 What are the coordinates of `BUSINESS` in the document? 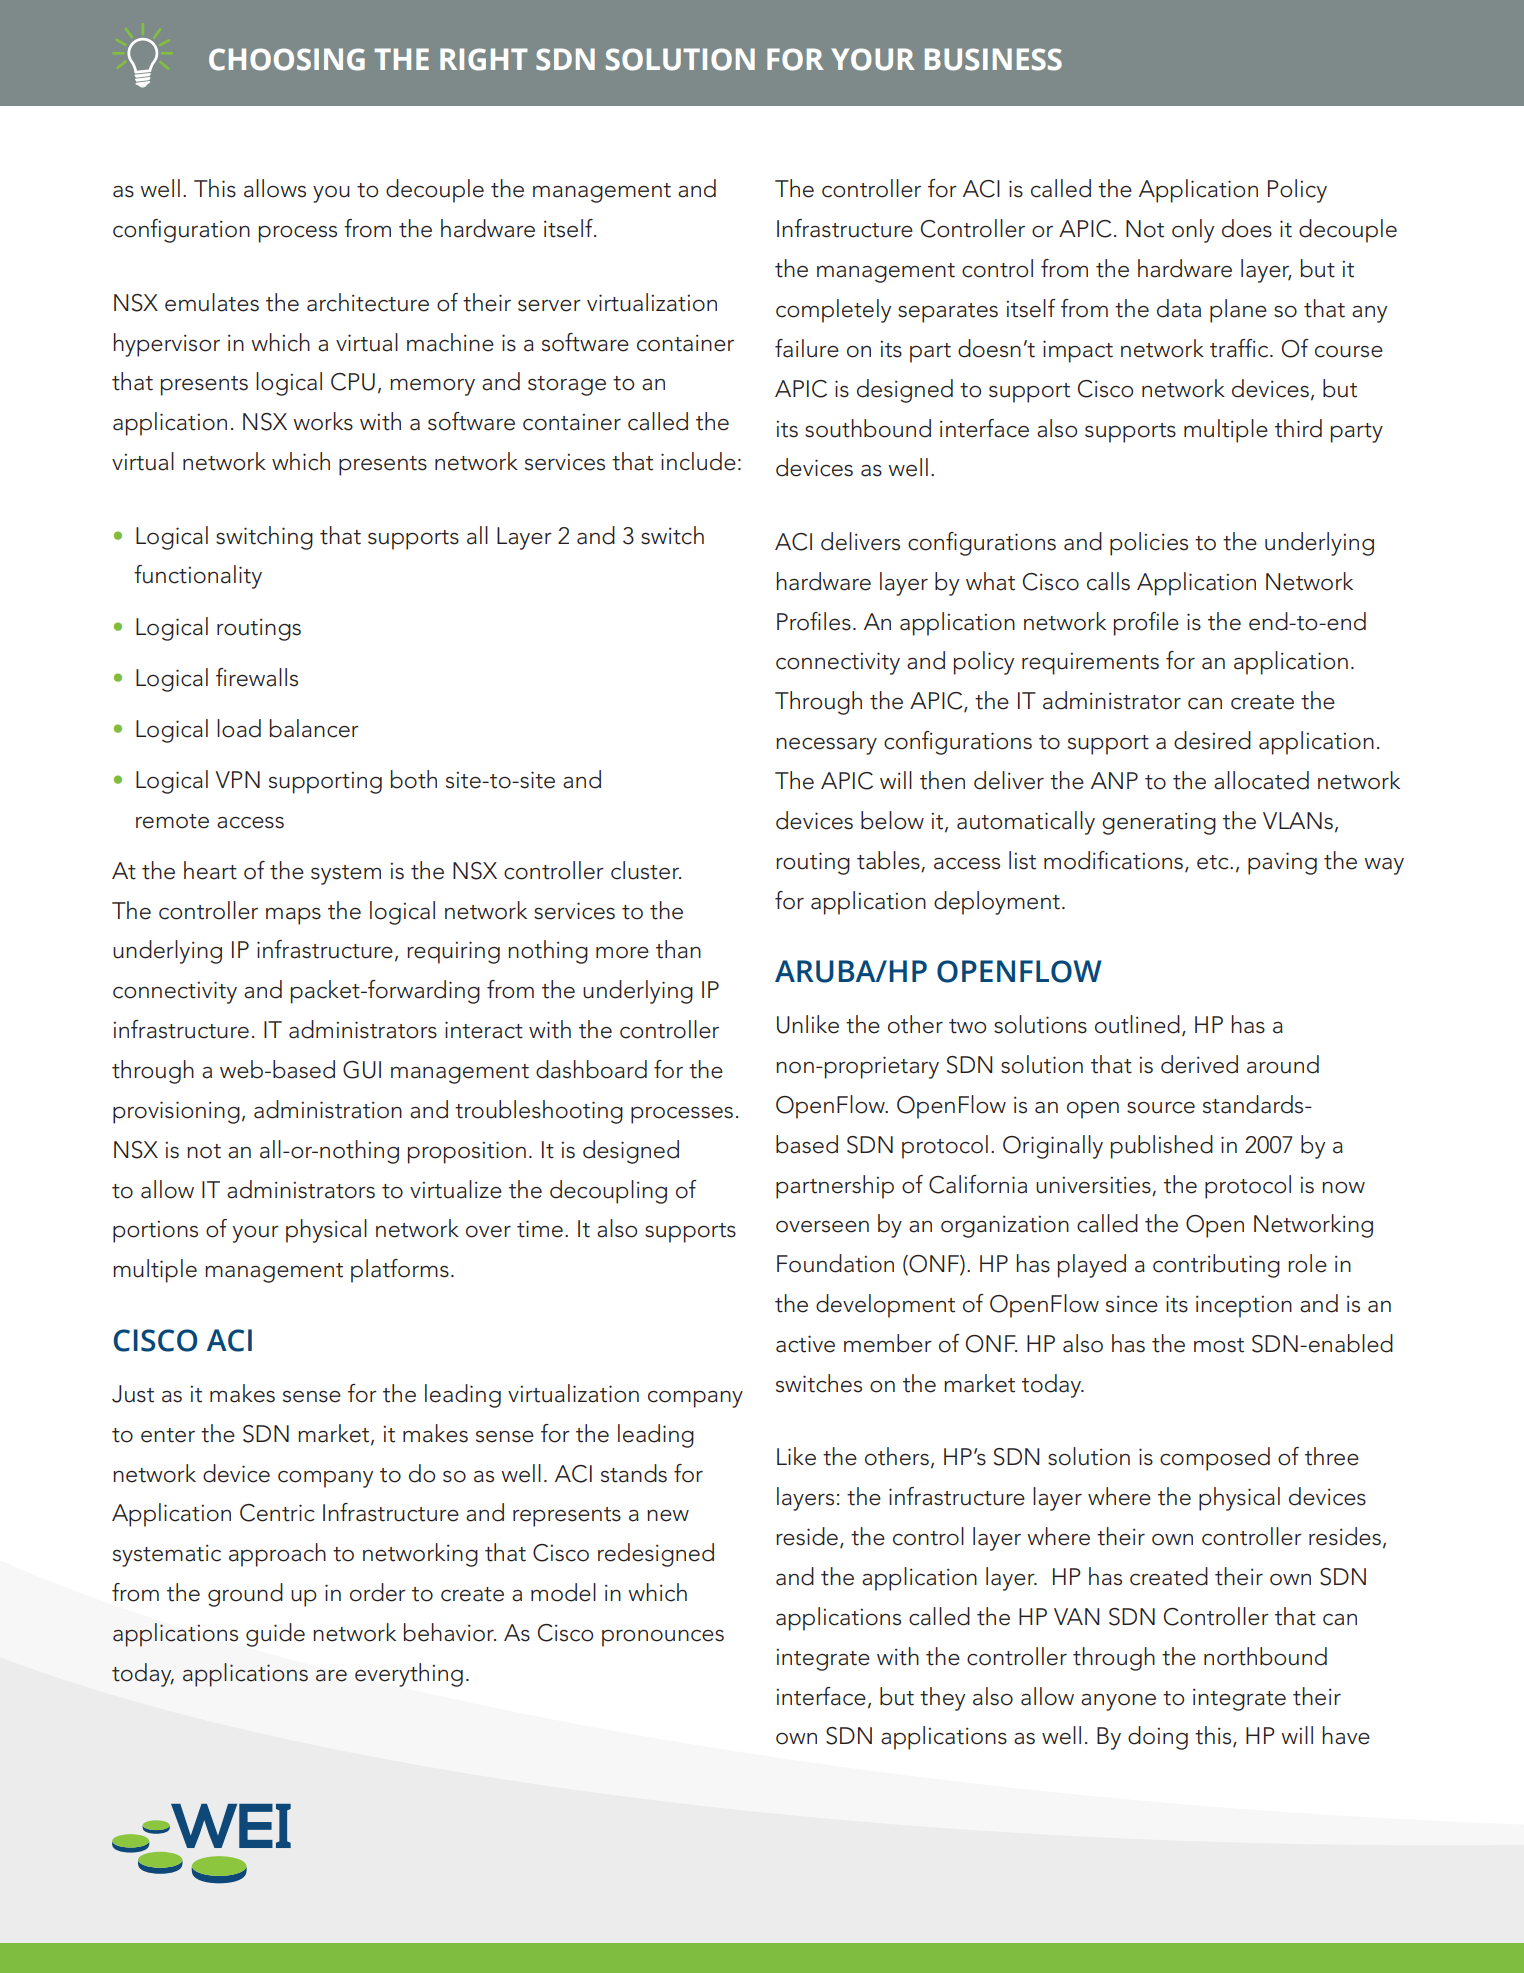 It's located at (993, 59).
